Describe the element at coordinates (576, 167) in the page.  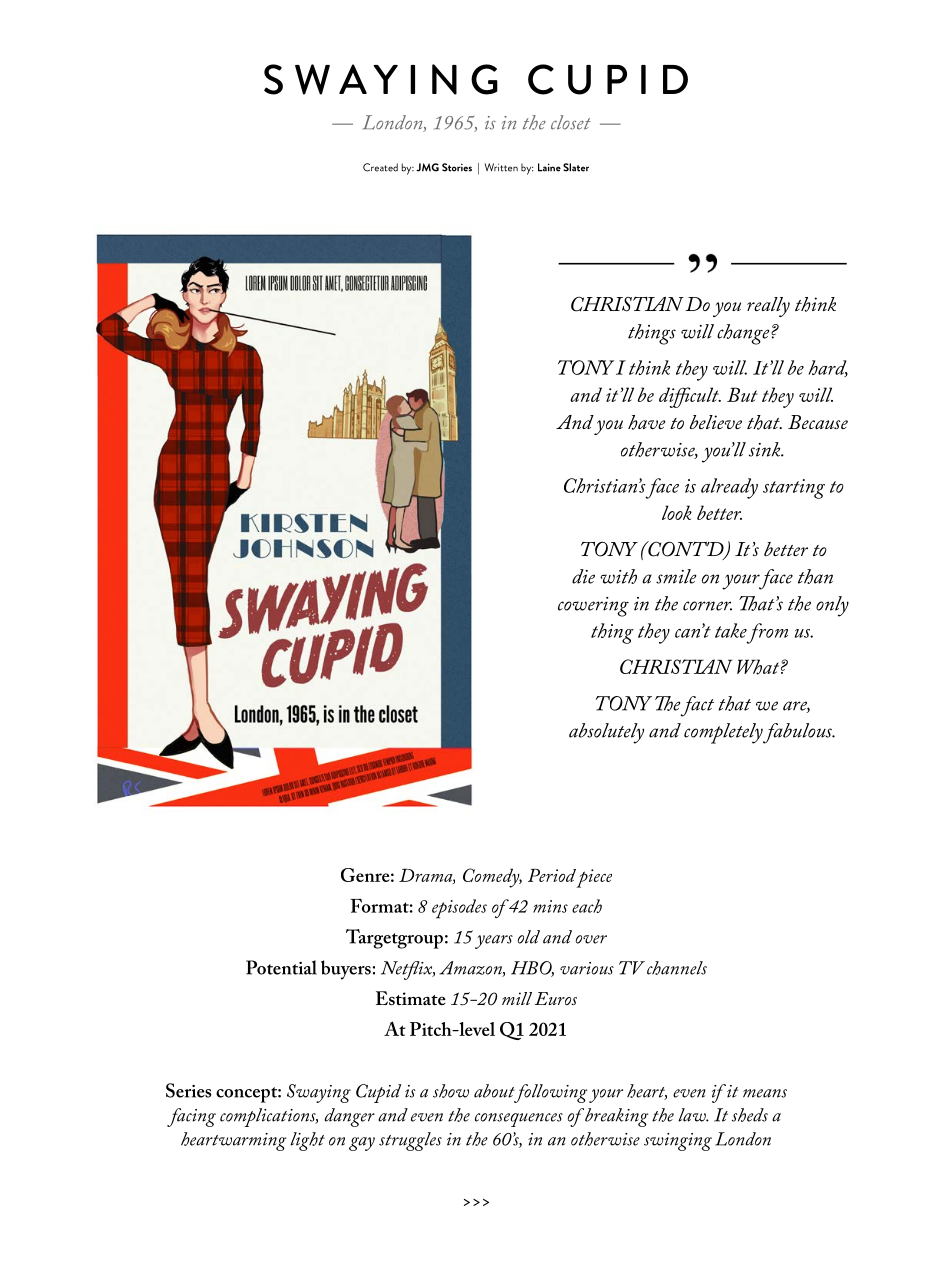
I see `Slater` at that location.
